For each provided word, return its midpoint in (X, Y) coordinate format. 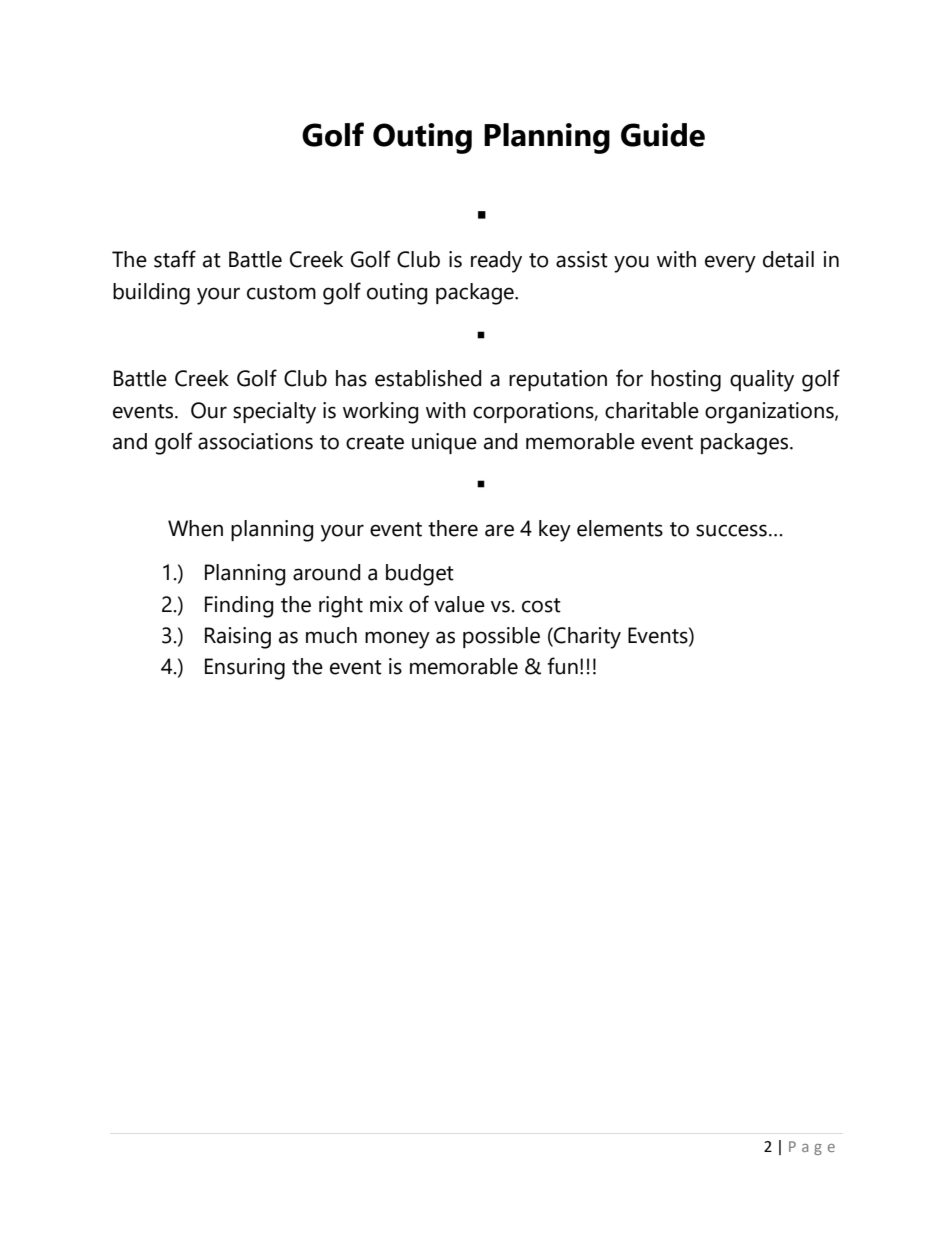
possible (501, 637)
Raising (238, 638)
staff (175, 259)
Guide (663, 135)
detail (788, 259)
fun (562, 666)
